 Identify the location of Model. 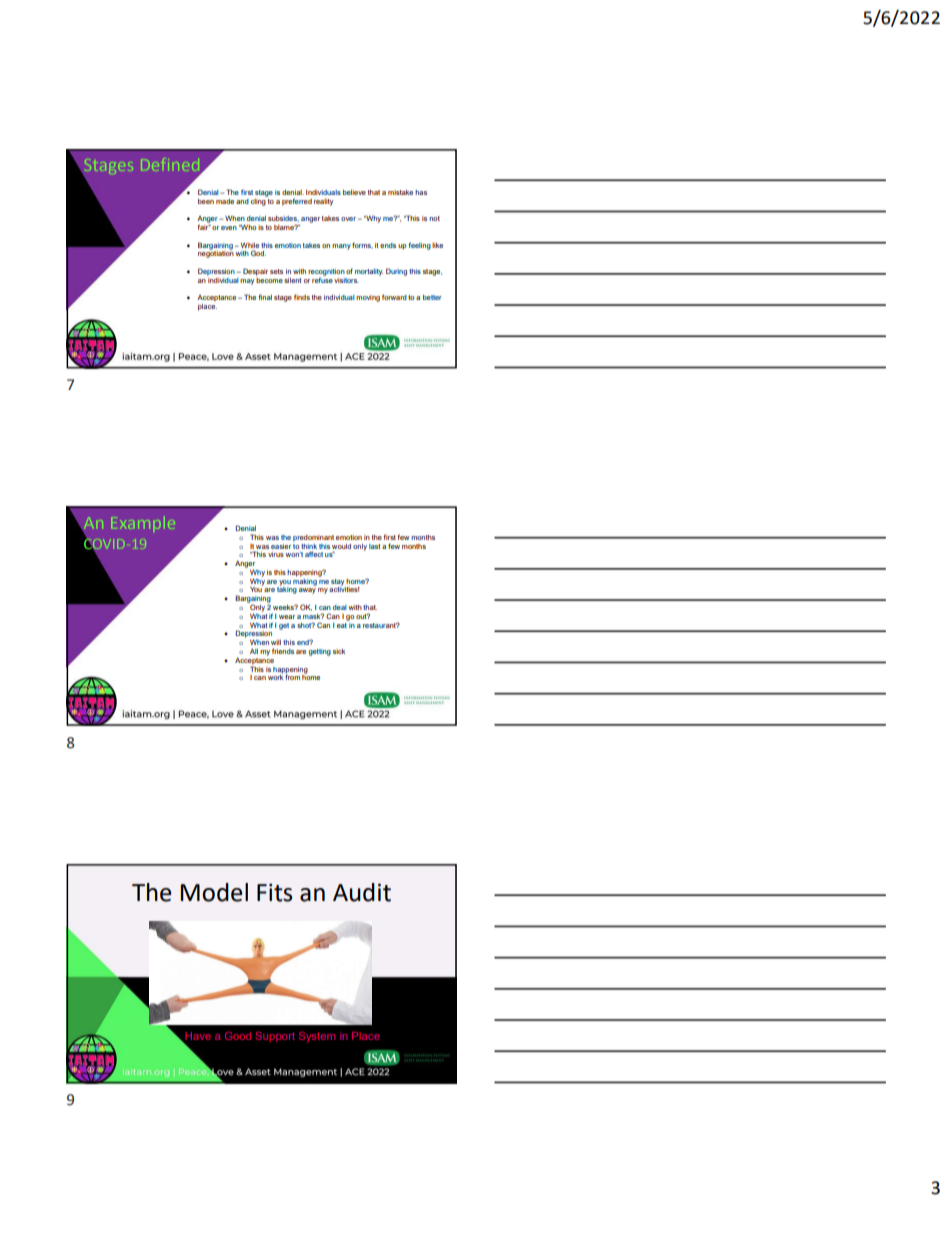
(214, 892).
